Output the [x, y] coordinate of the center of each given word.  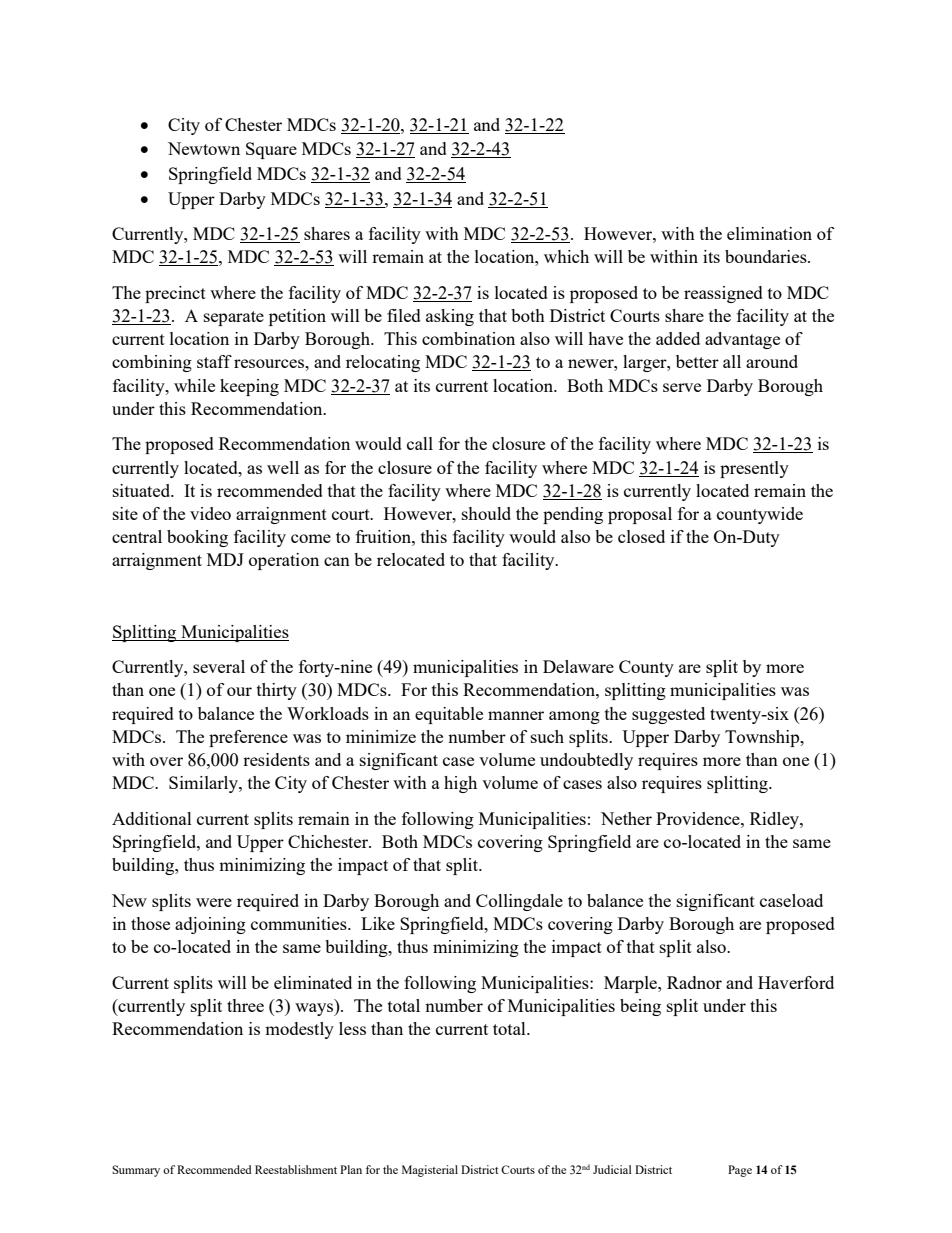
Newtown [204, 148]
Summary [136, 1171]
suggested [668, 715]
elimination [769, 233]
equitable [449, 715]
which [566, 256]
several [219, 666]
